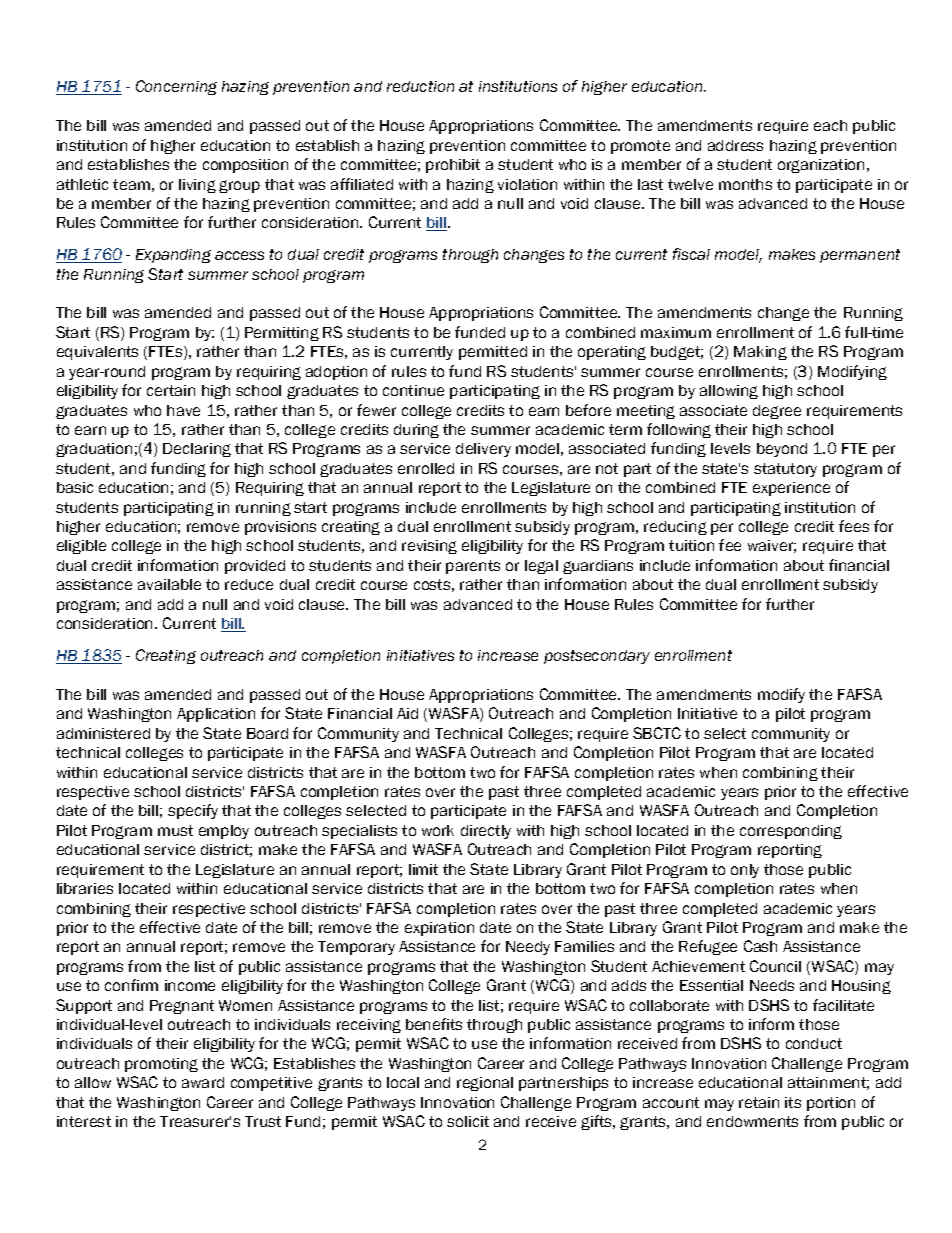 The width and height of the screenshot is (952, 1233). Describe the element at coordinates (413, 390) in the screenshot. I see `continue` at that location.
